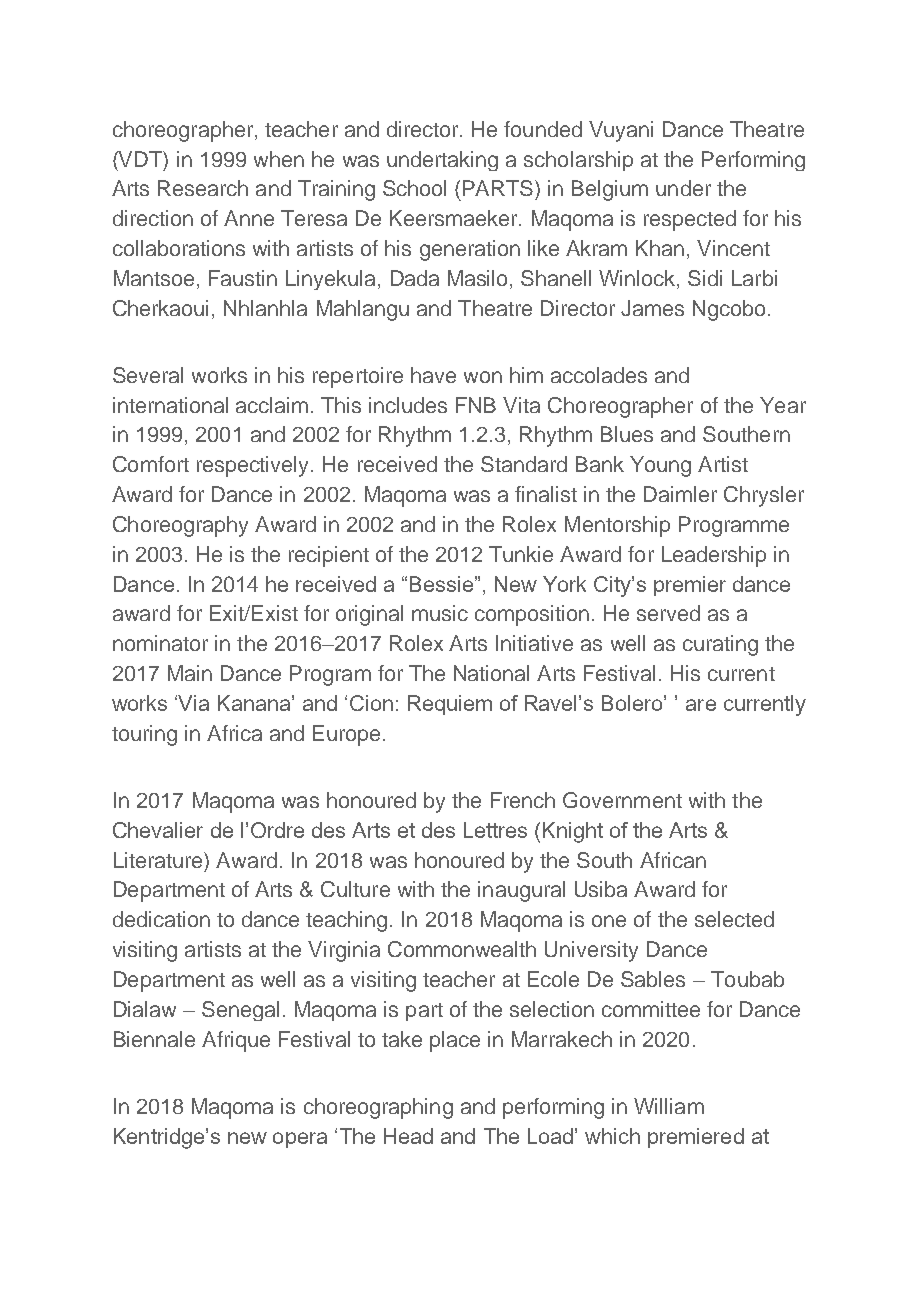 This screenshot has width=924, height=1308. Describe the element at coordinates (690, 220) in the screenshot. I see `respected` at that location.
